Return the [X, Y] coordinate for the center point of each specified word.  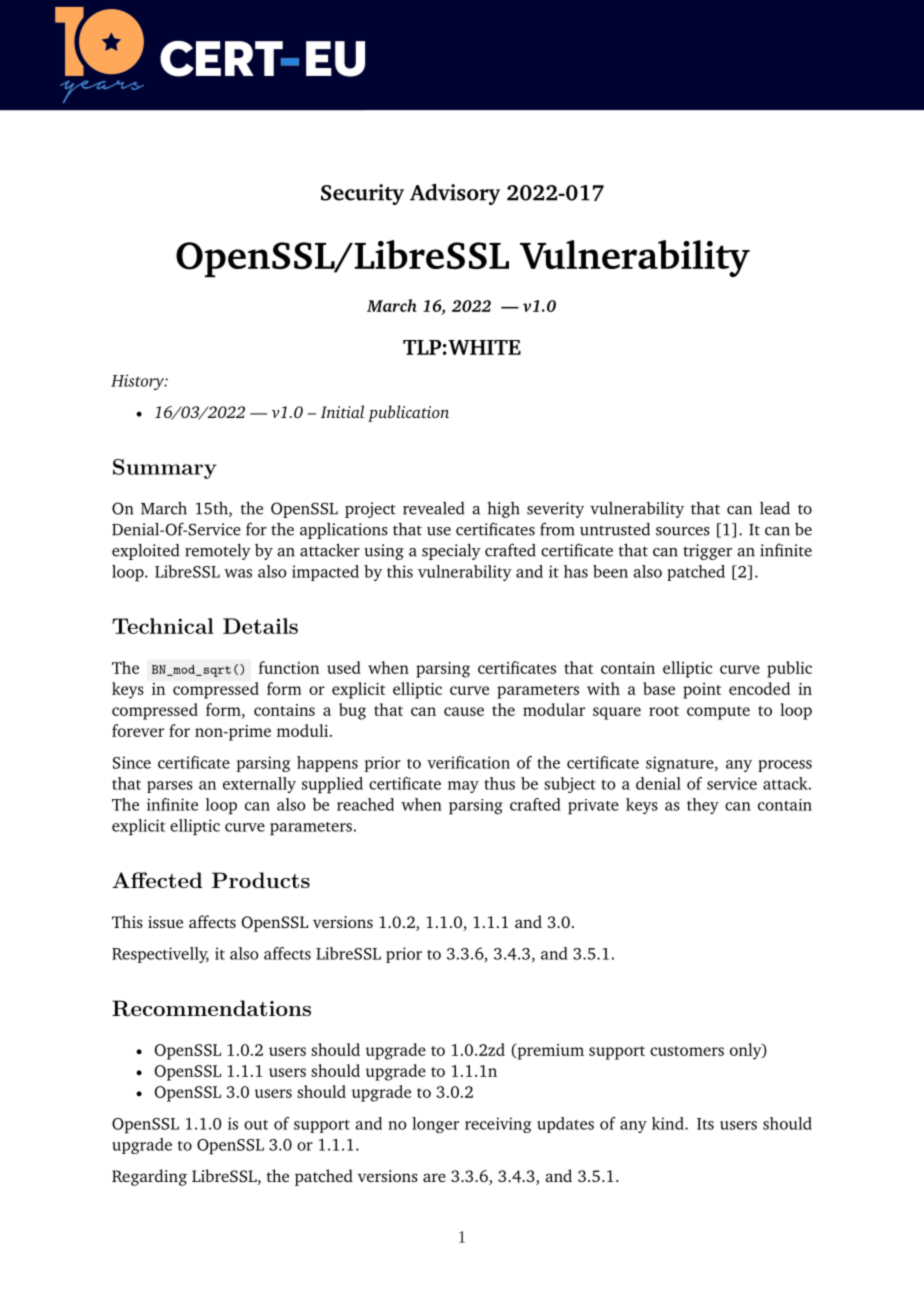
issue [165, 922]
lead [775, 508]
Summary [165, 469]
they [703, 806]
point [702, 691]
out [256, 1125]
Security [362, 194]
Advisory [455, 194]
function [289, 667]
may [463, 787]
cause [464, 711]
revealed [433, 508]
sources [683, 531]
